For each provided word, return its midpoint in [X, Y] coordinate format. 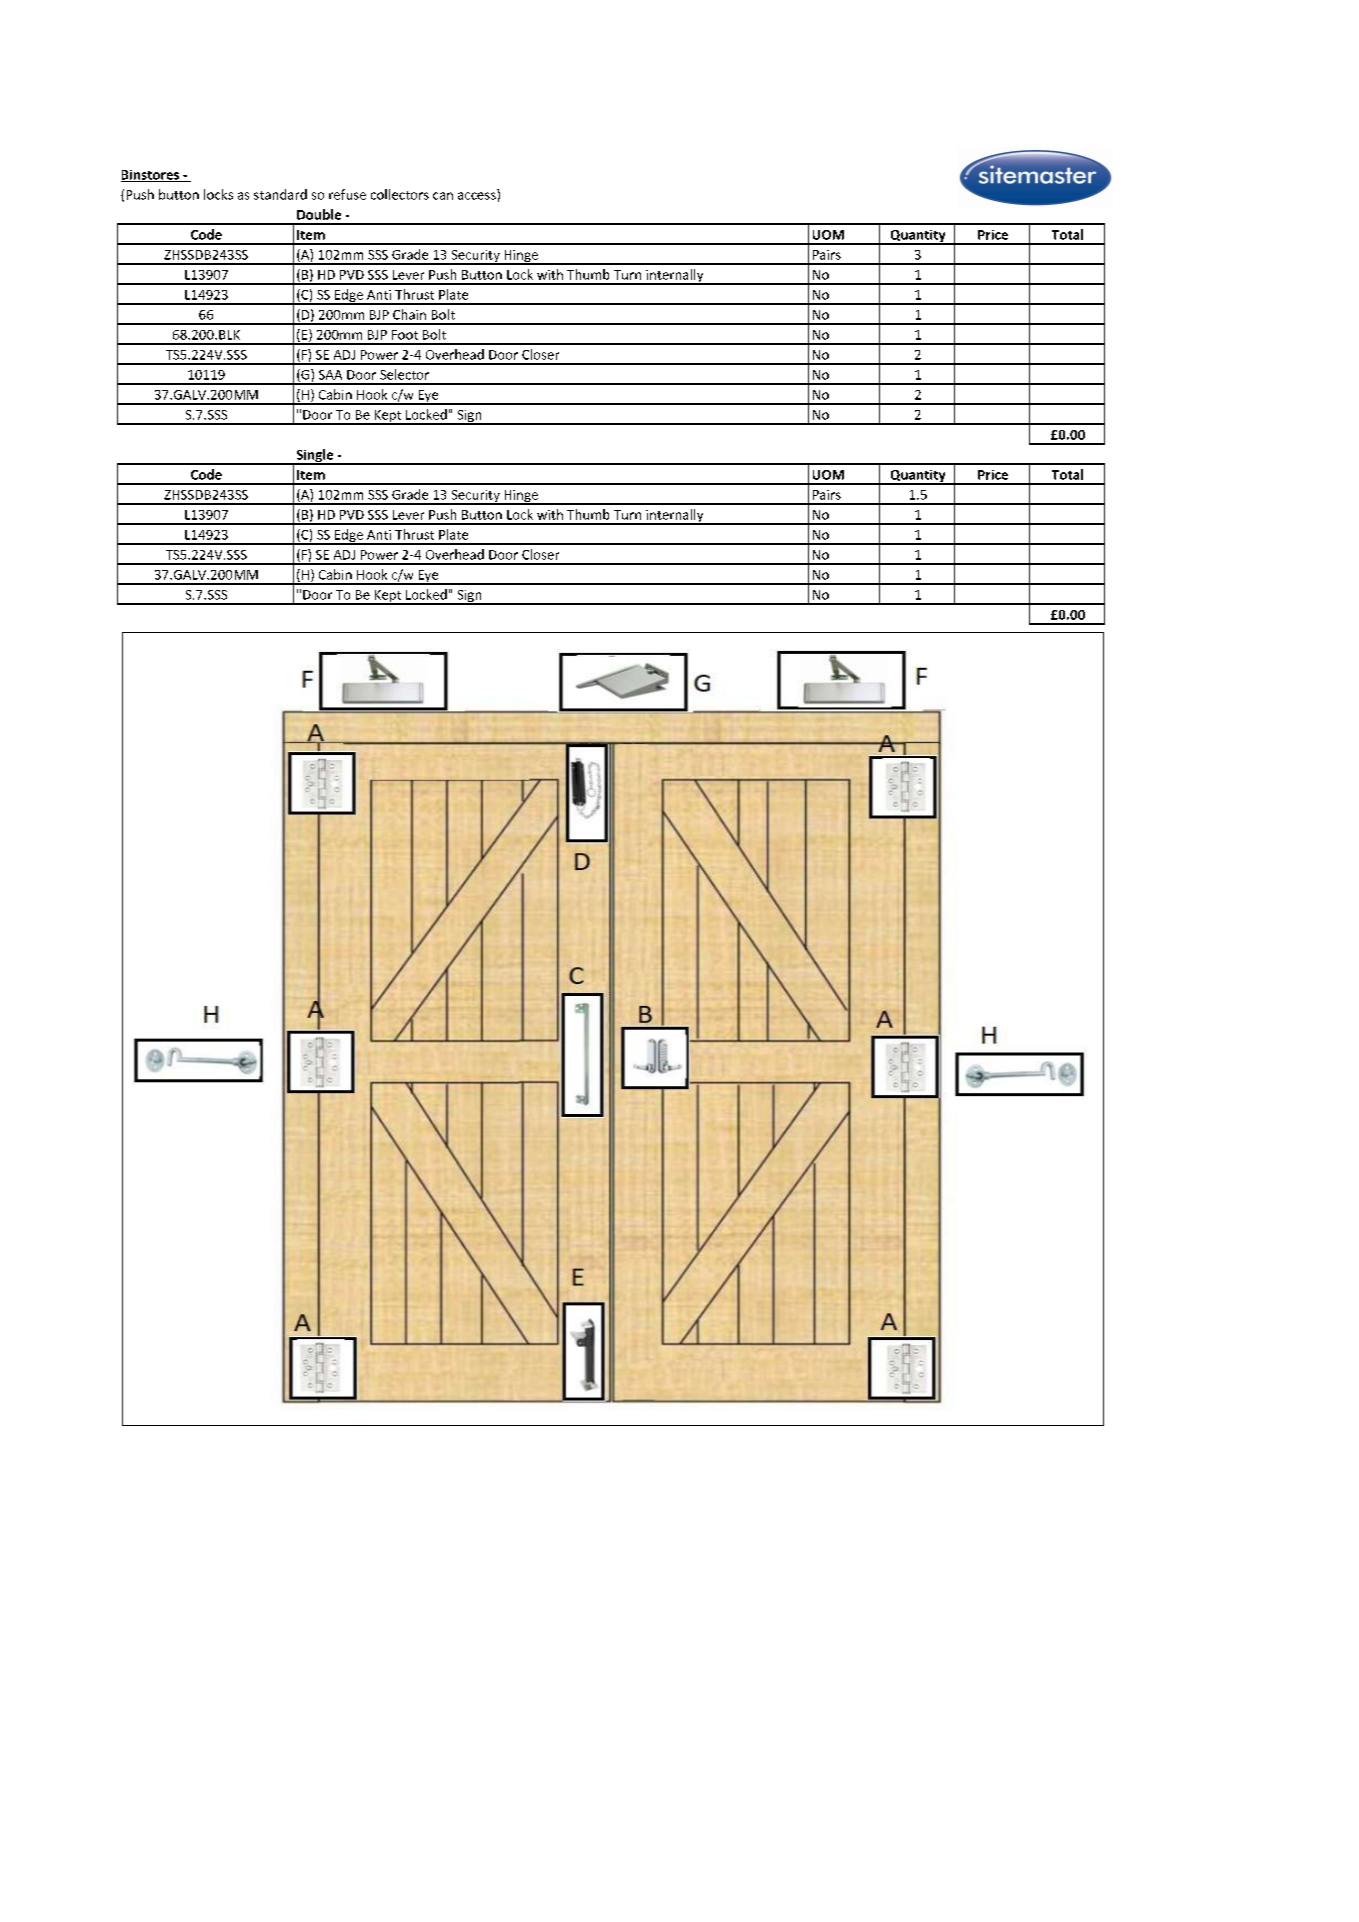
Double [319, 214]
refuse [347, 194]
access [477, 196]
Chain [409, 314]
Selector [404, 374]
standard [280, 194]
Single [315, 457]
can [443, 196]
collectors [400, 194]
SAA [330, 375]
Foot [405, 335]
